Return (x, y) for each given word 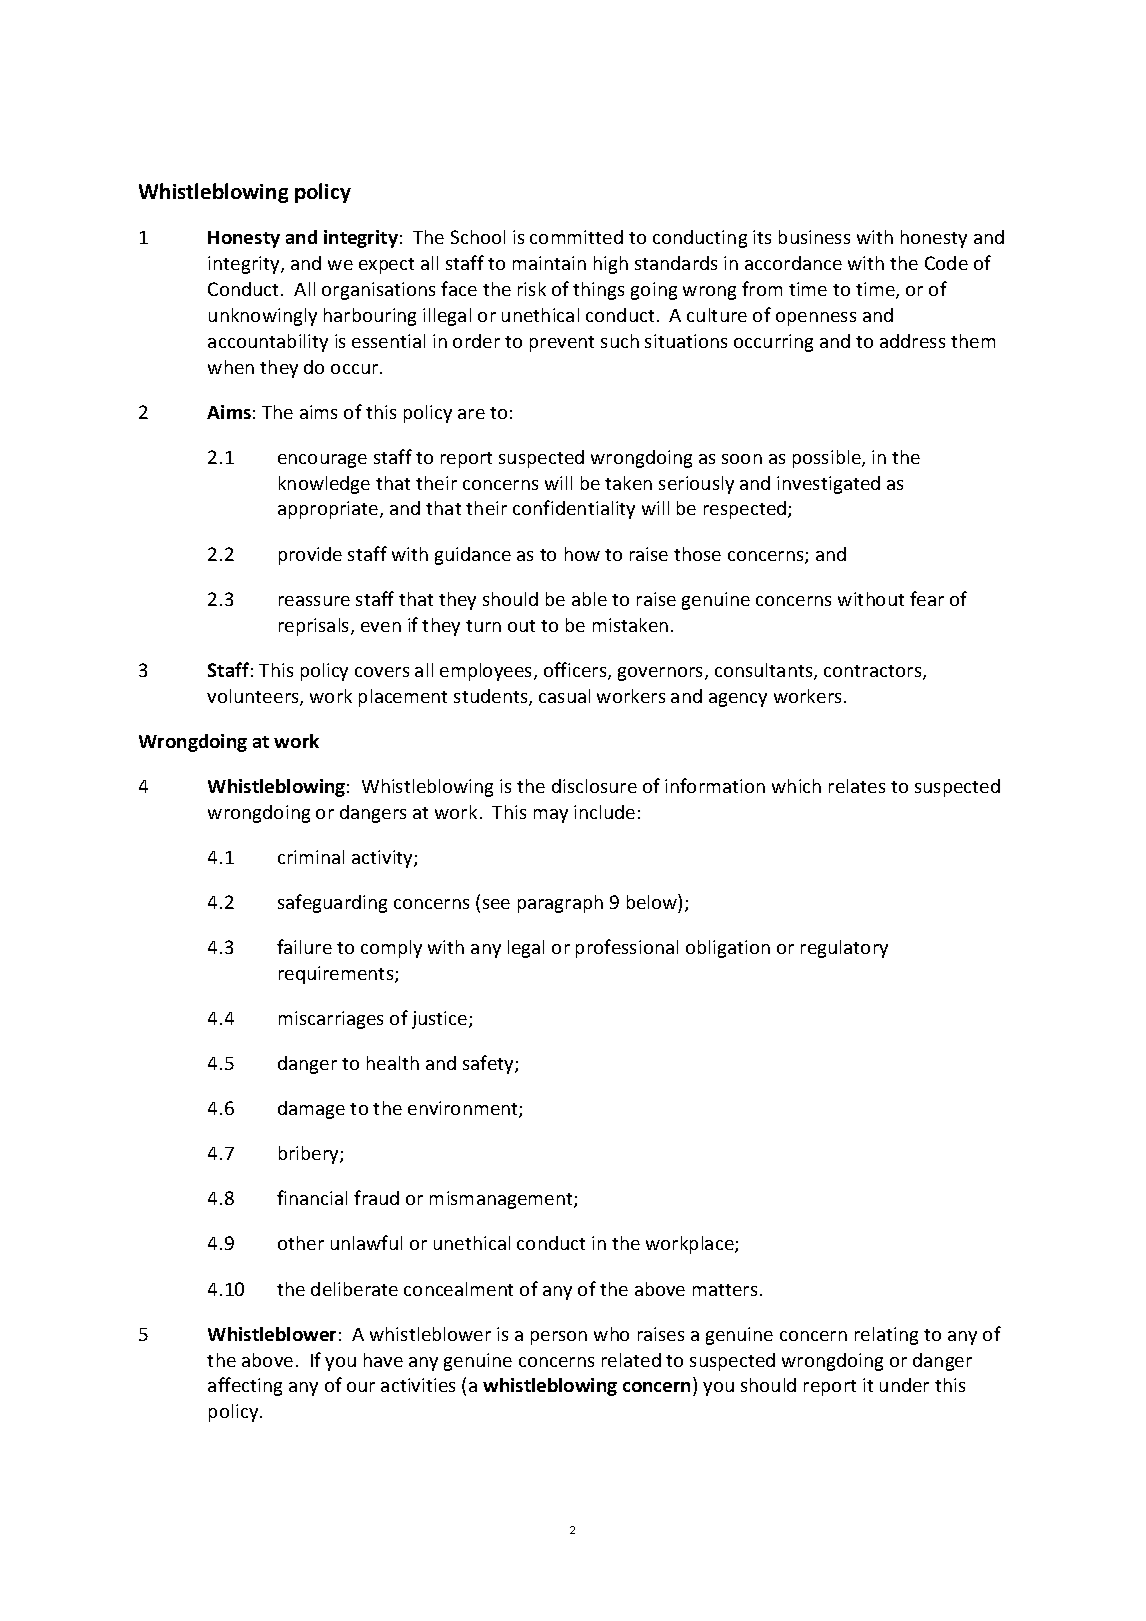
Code (946, 263)
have (383, 1360)
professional (627, 948)
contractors (874, 672)
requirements (337, 975)
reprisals (315, 627)
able (589, 599)
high (611, 265)
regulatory (844, 949)
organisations (378, 291)
